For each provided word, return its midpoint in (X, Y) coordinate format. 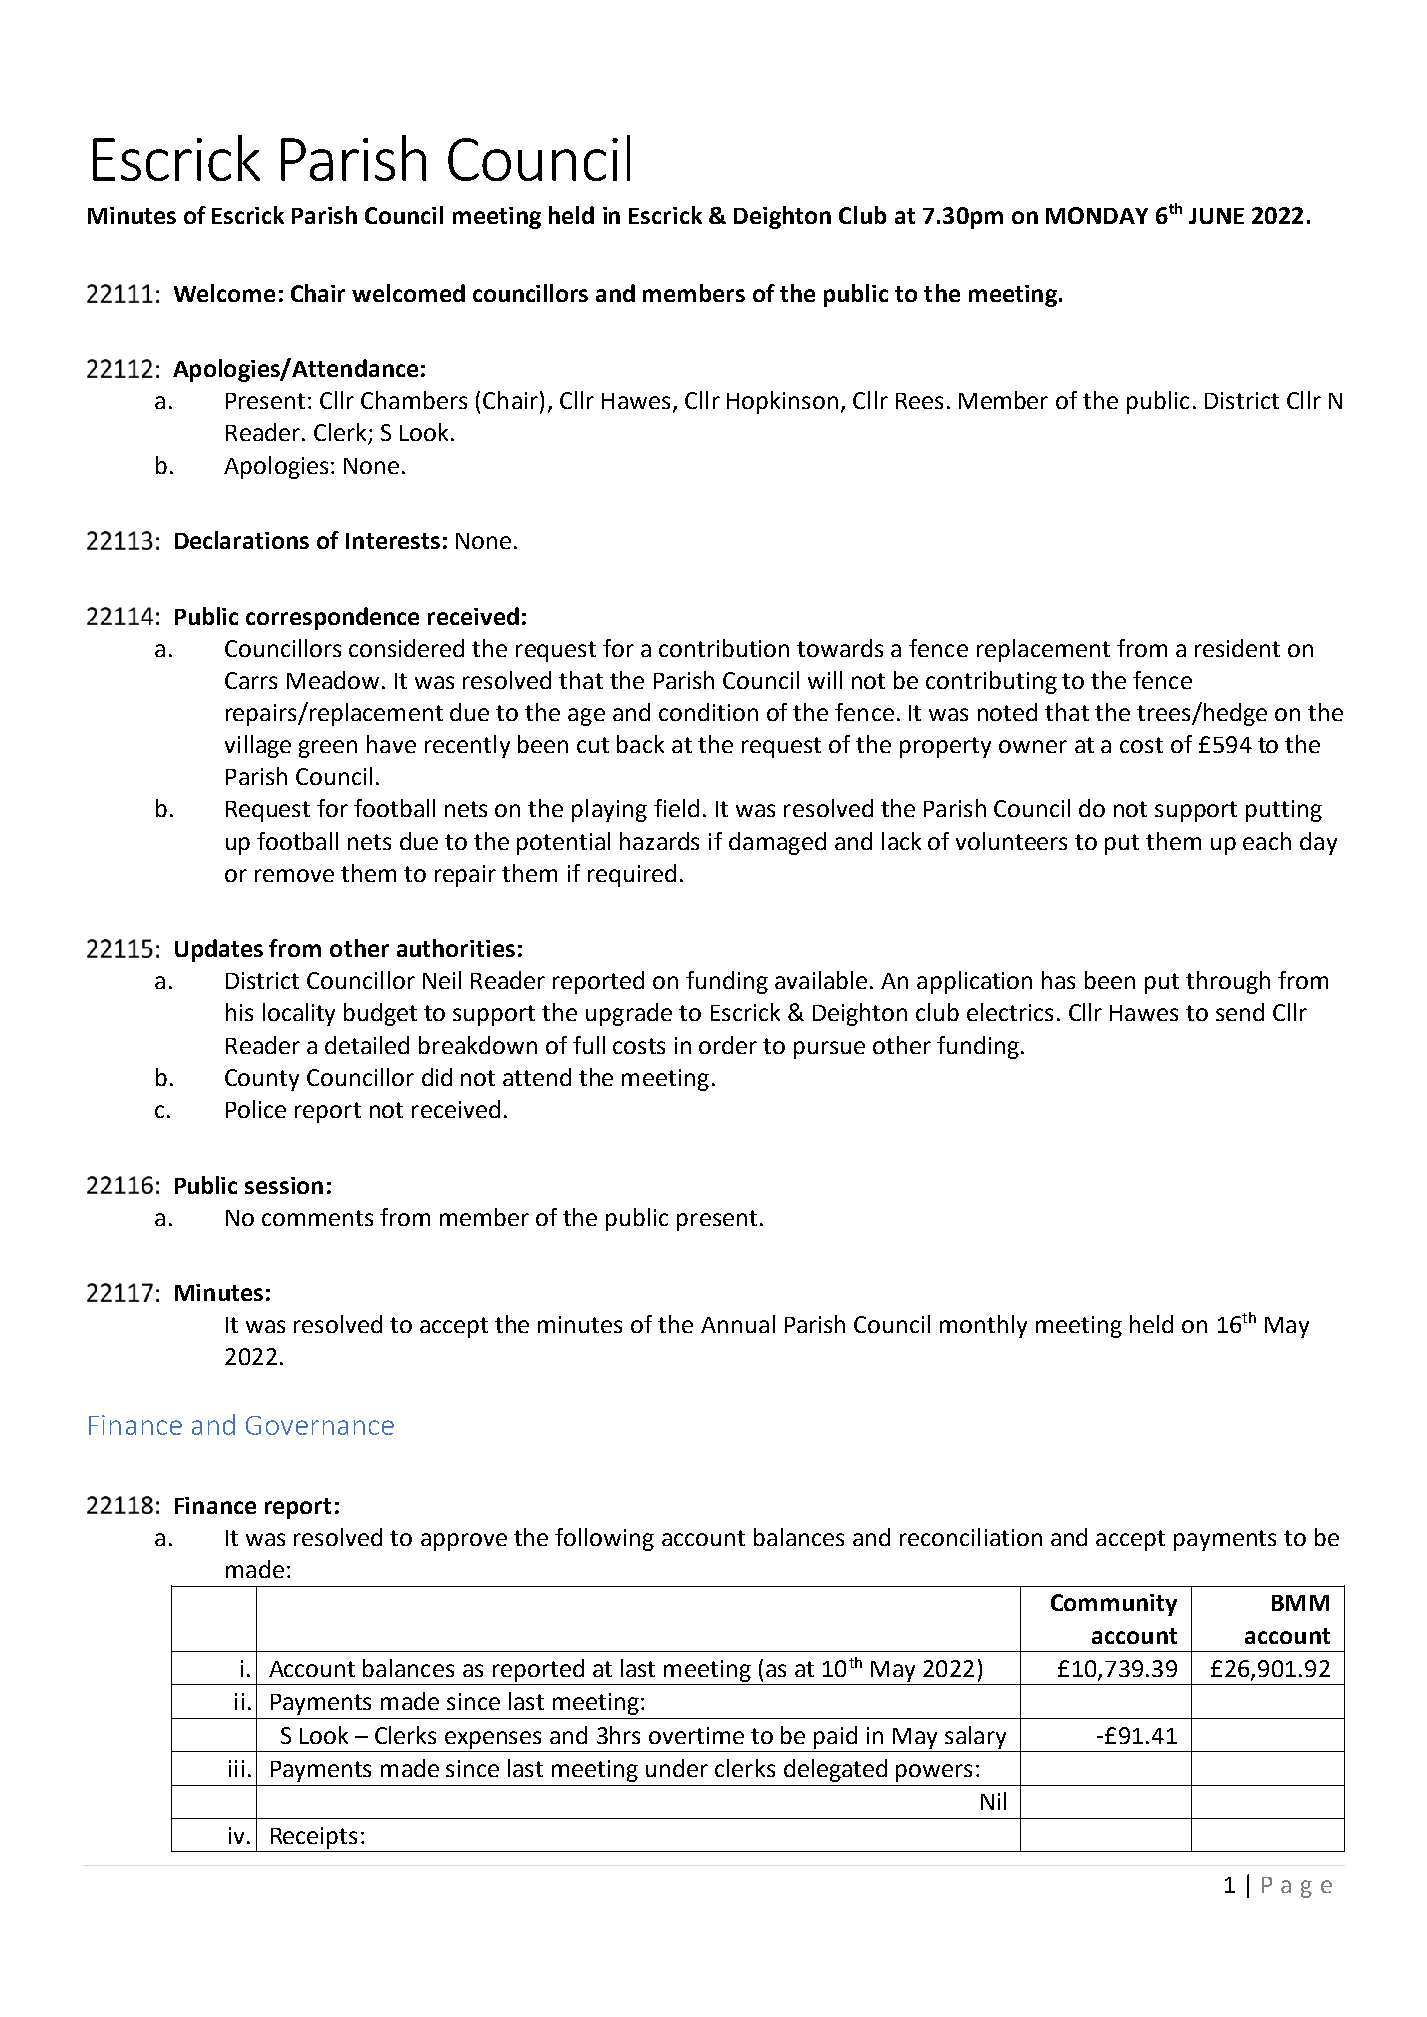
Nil (993, 1801)
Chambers (414, 400)
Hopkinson (782, 402)
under (677, 1768)
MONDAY (1097, 215)
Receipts (314, 1838)
